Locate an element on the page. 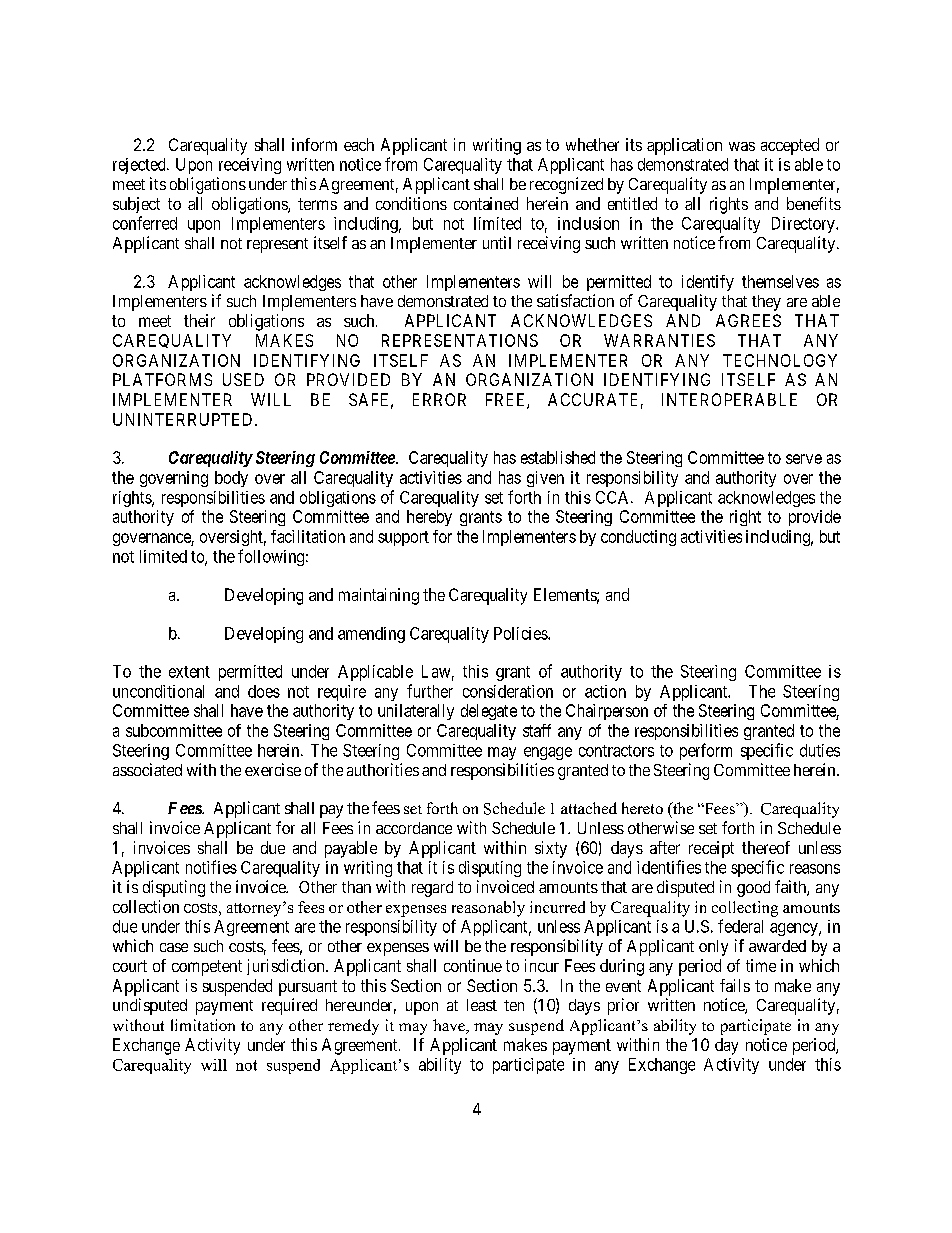 The image size is (952, 1233). rejected is located at coordinates (140, 166).
